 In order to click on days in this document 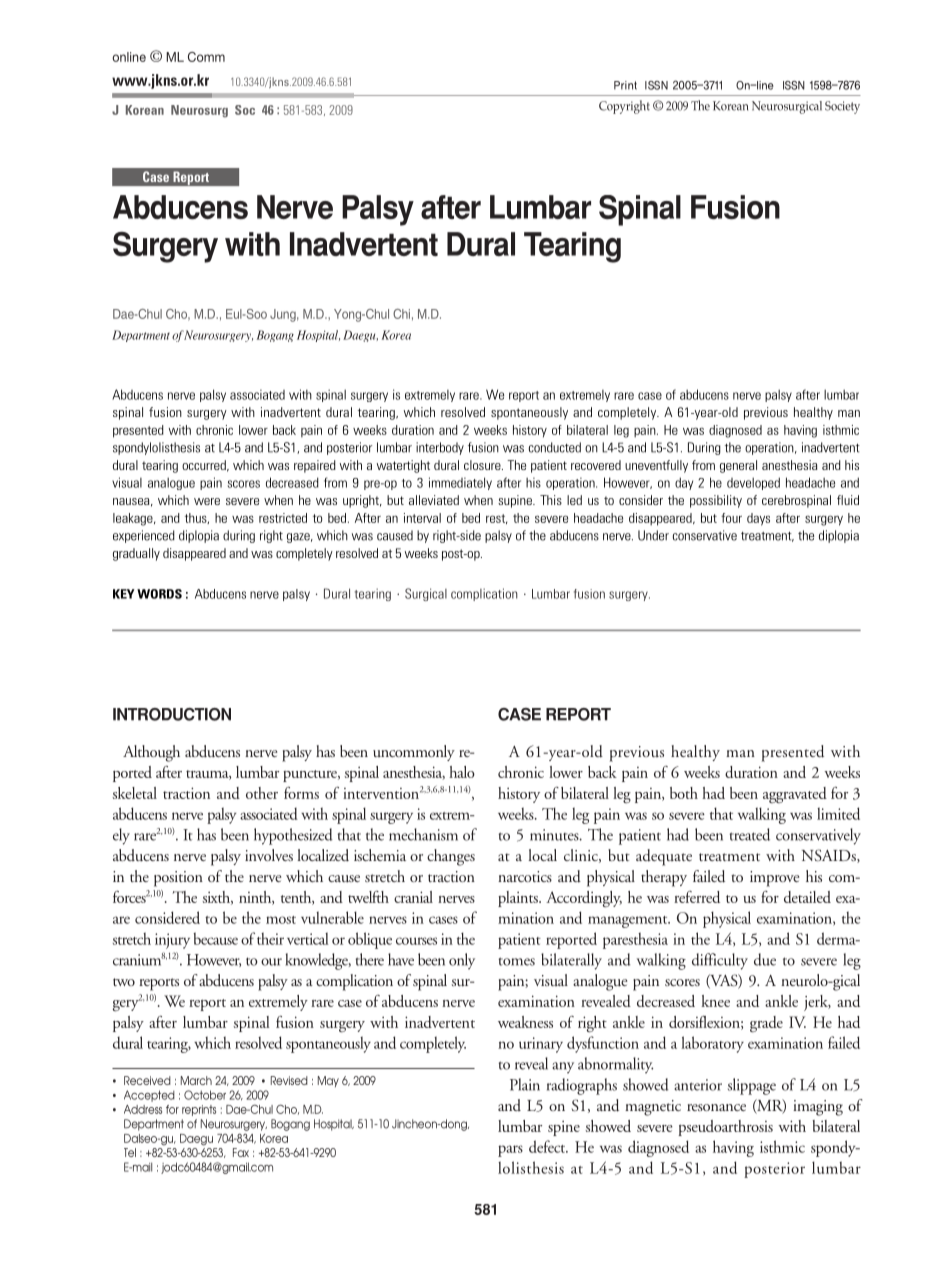, I will do `click(758, 519)`.
